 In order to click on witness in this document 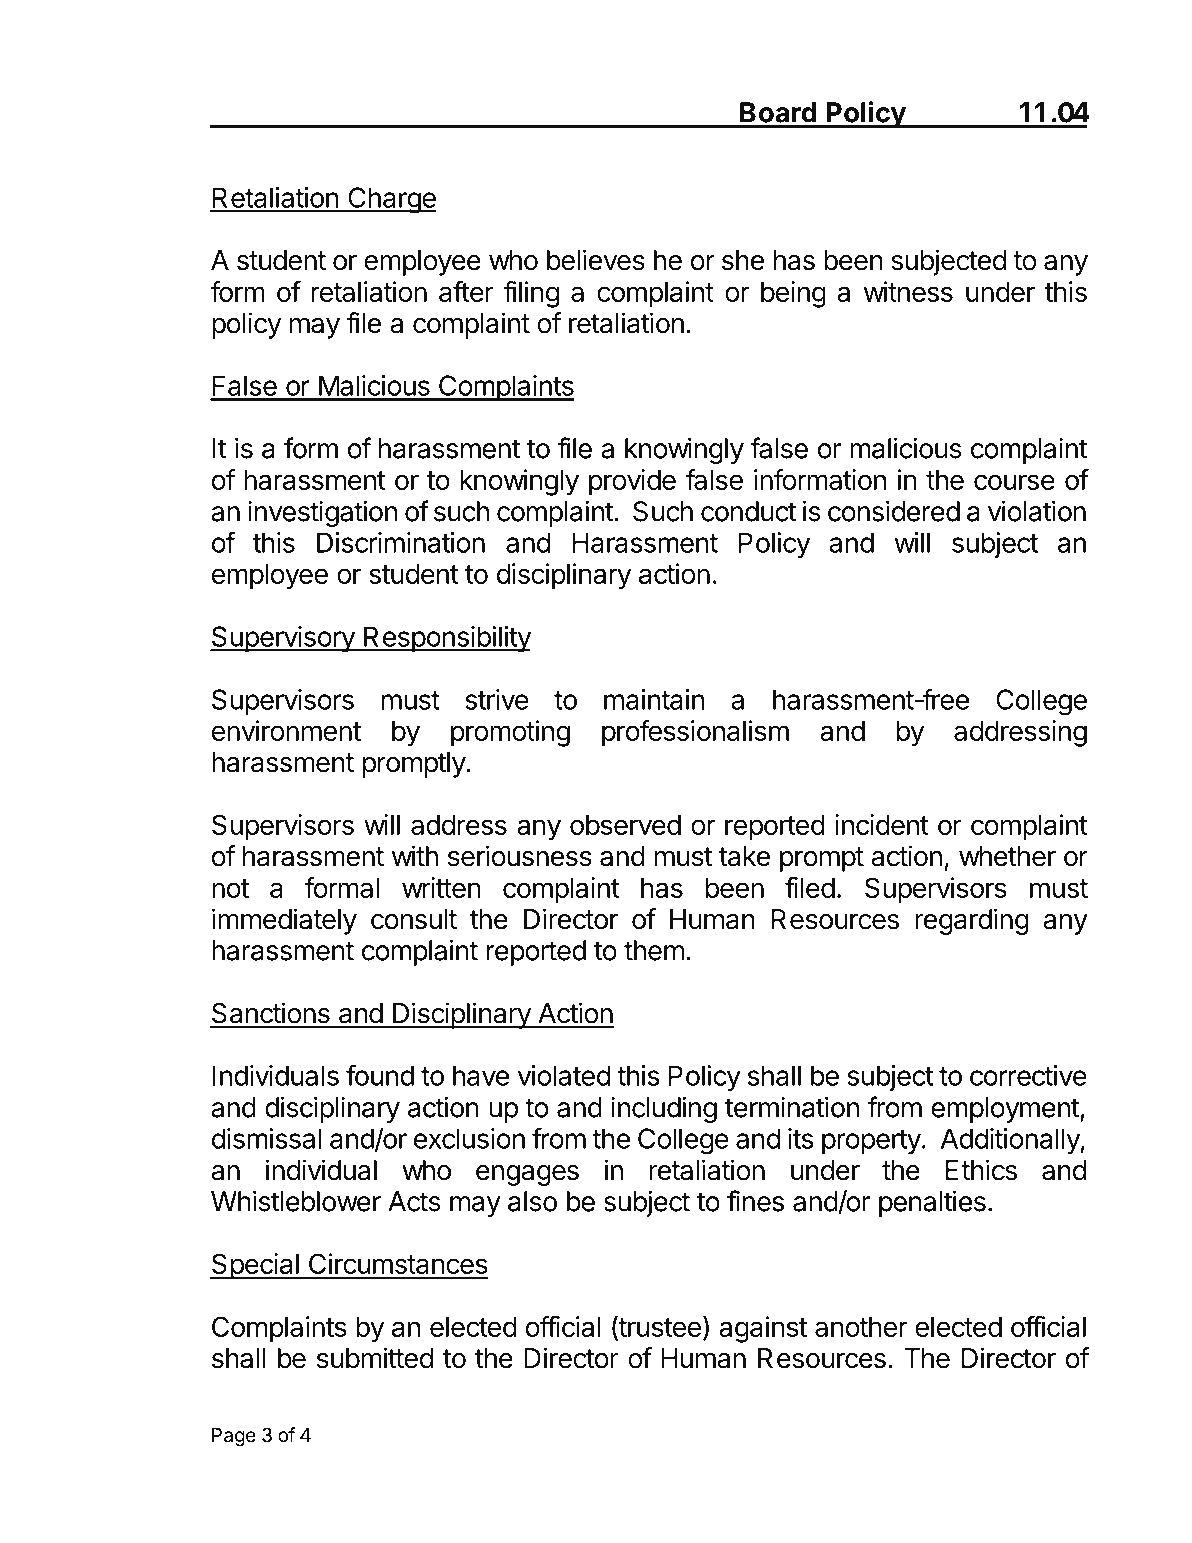, I will do `click(908, 291)`.
